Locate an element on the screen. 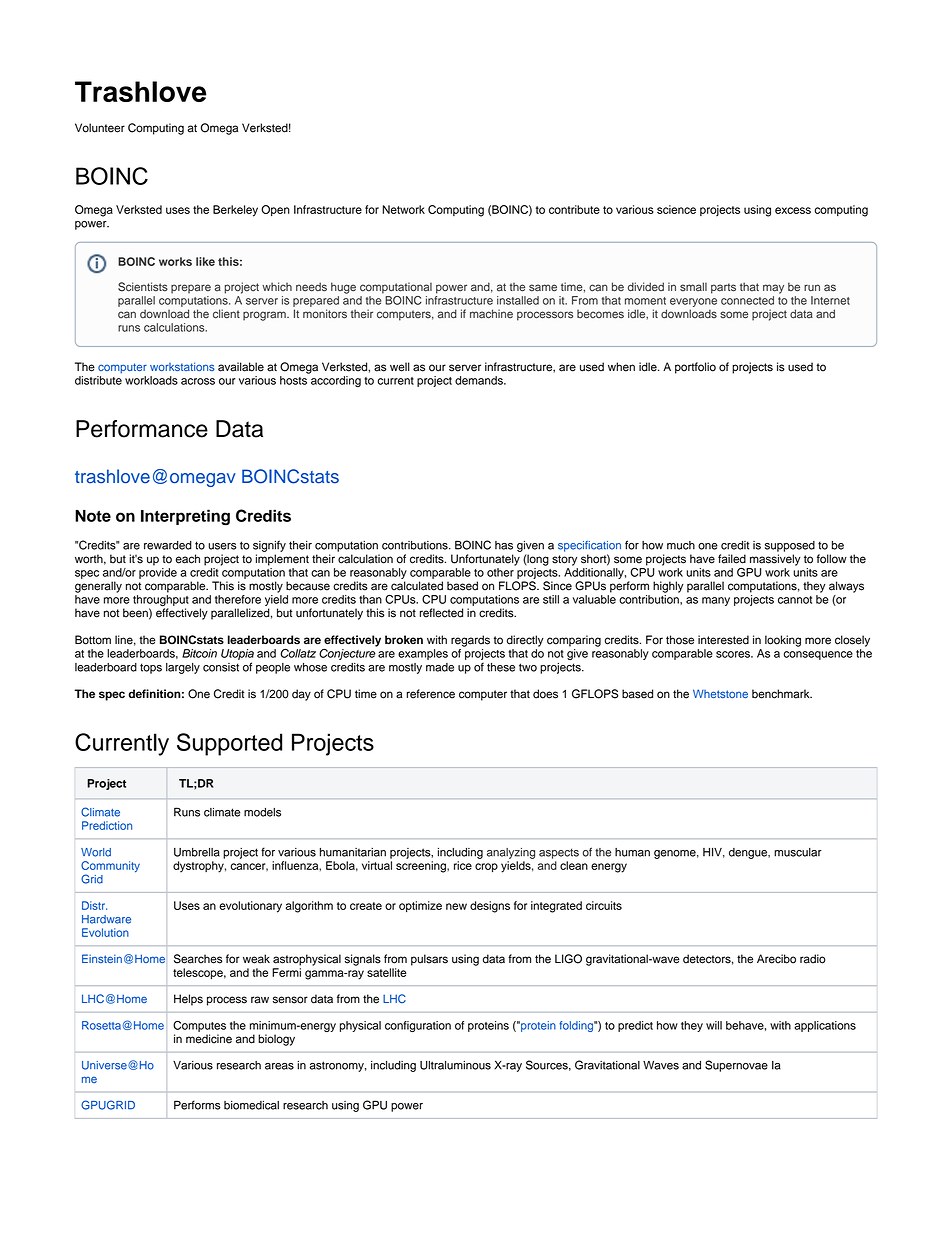 The width and height of the screenshot is (952, 1233). supposed is located at coordinates (790, 546).
